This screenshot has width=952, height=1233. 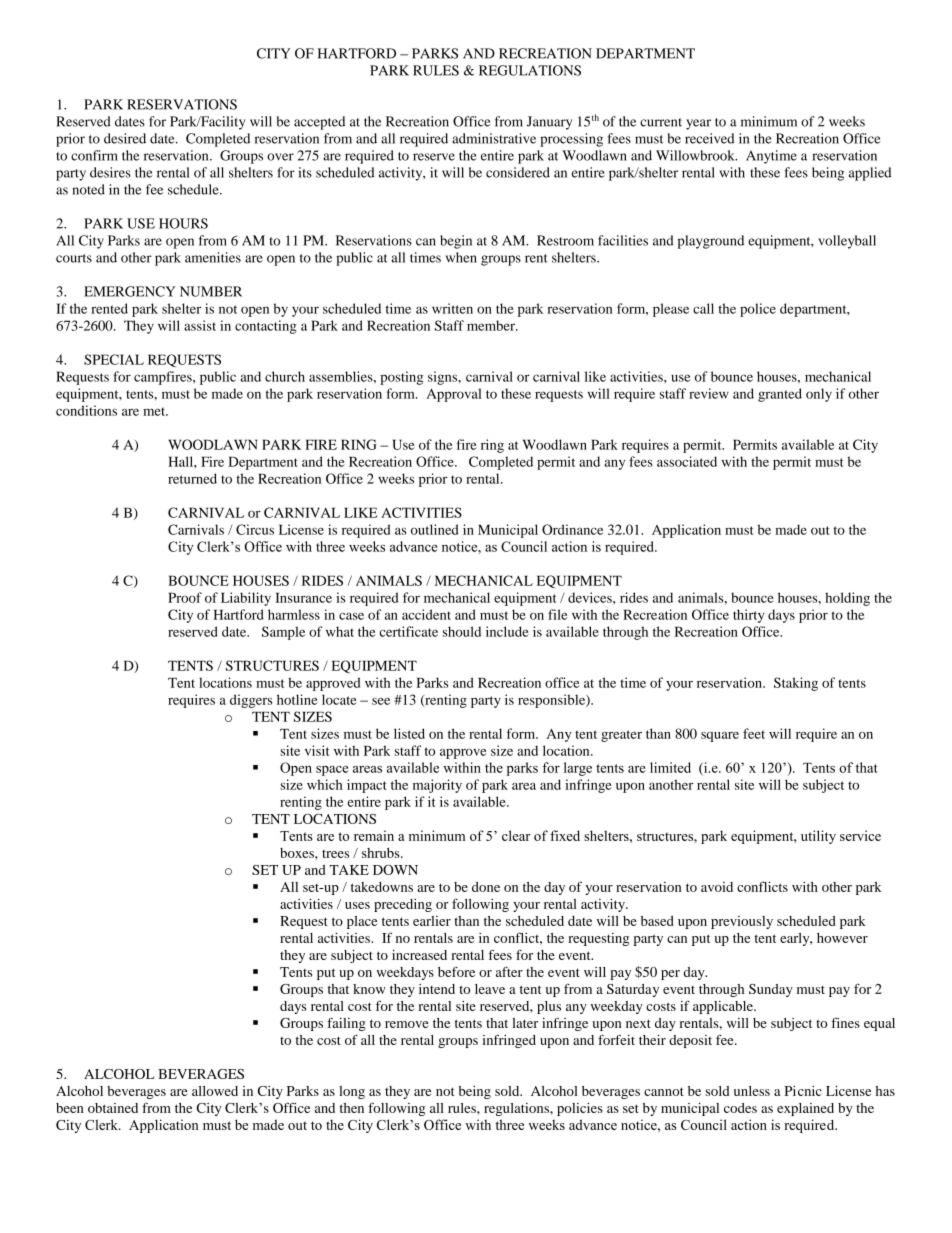 What do you see at coordinates (754, 733) in the screenshot?
I see `feet` at bounding box center [754, 733].
